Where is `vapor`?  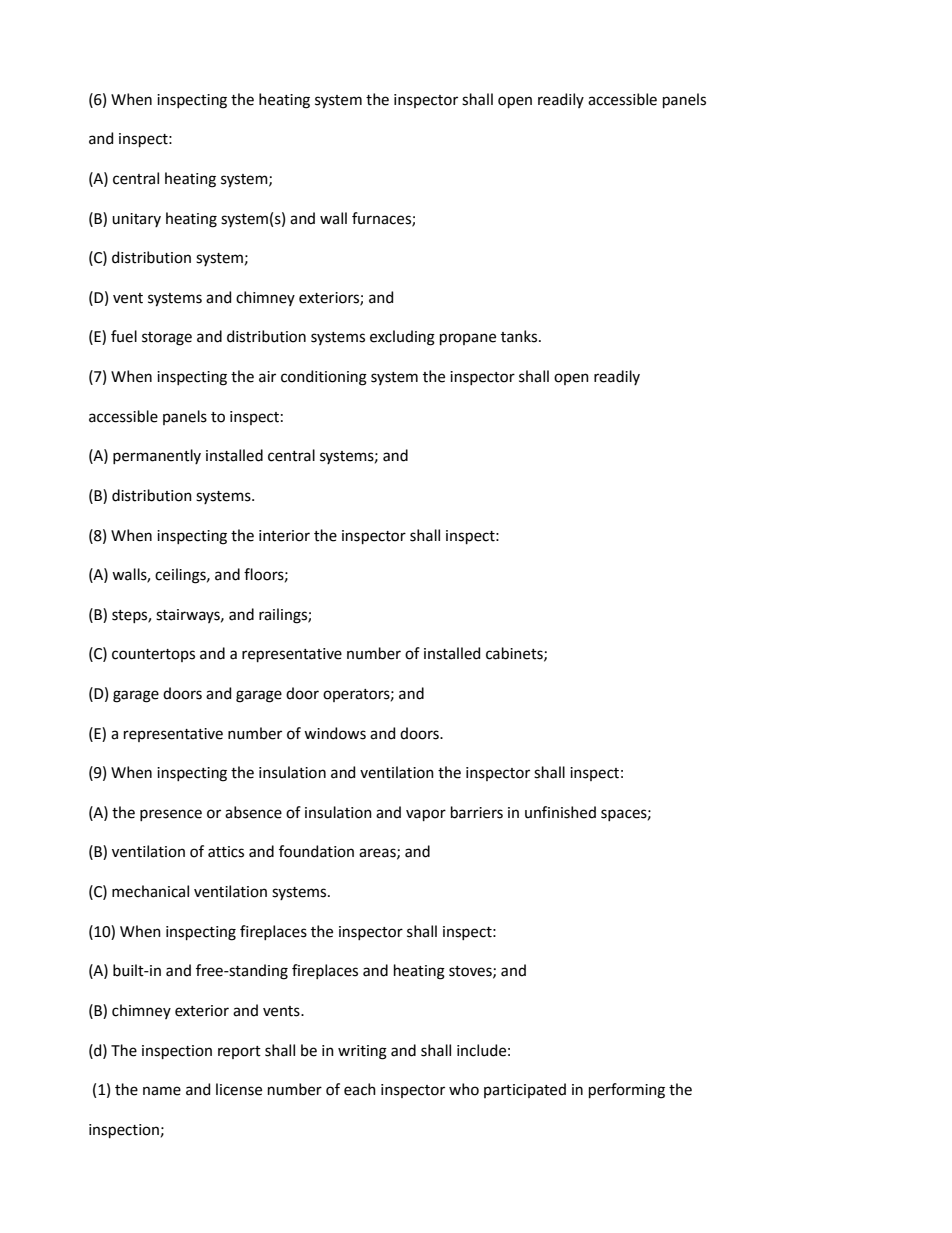 vapor is located at coordinates (426, 815).
